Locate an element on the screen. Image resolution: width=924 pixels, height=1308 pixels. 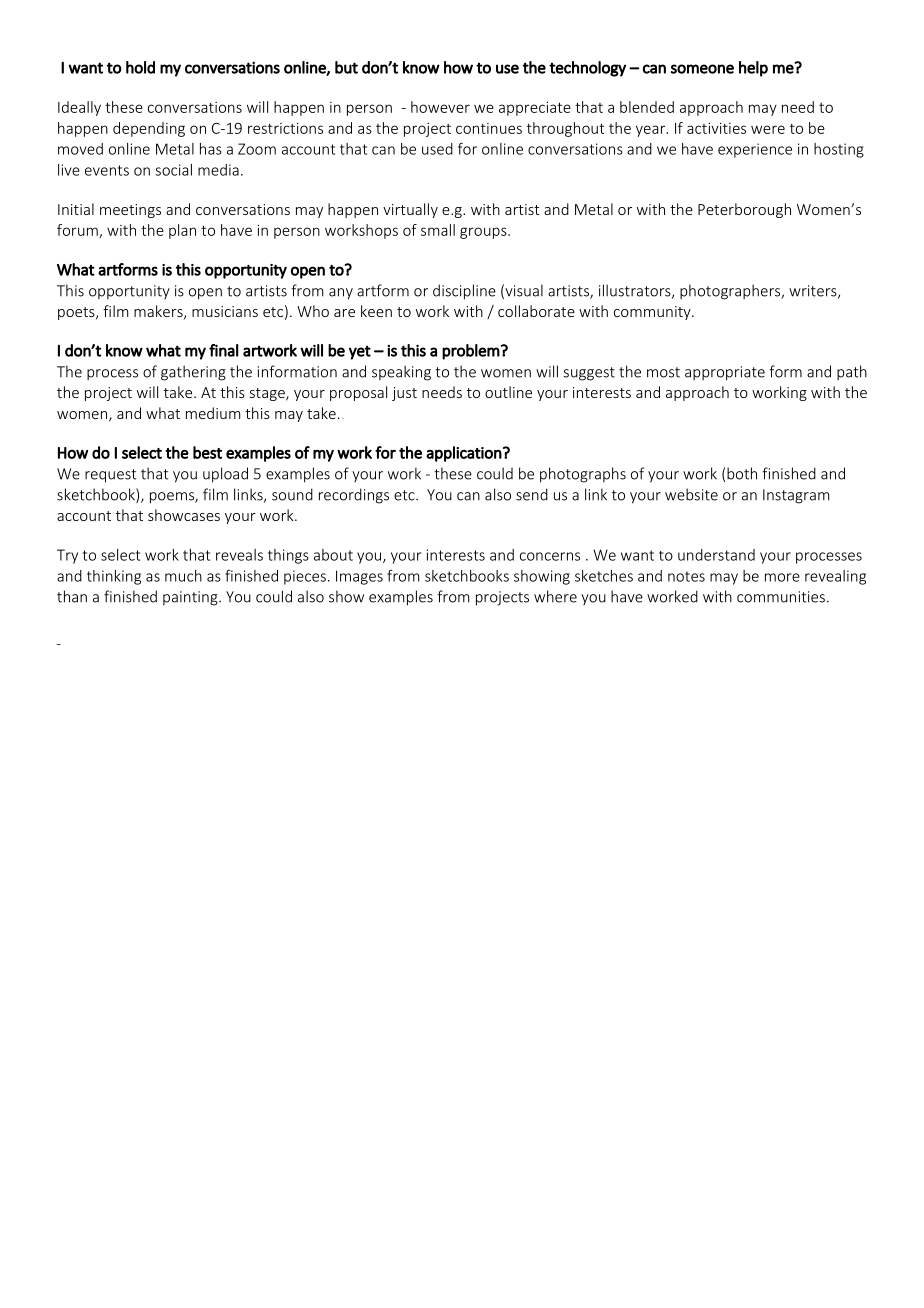
more is located at coordinates (782, 577).
